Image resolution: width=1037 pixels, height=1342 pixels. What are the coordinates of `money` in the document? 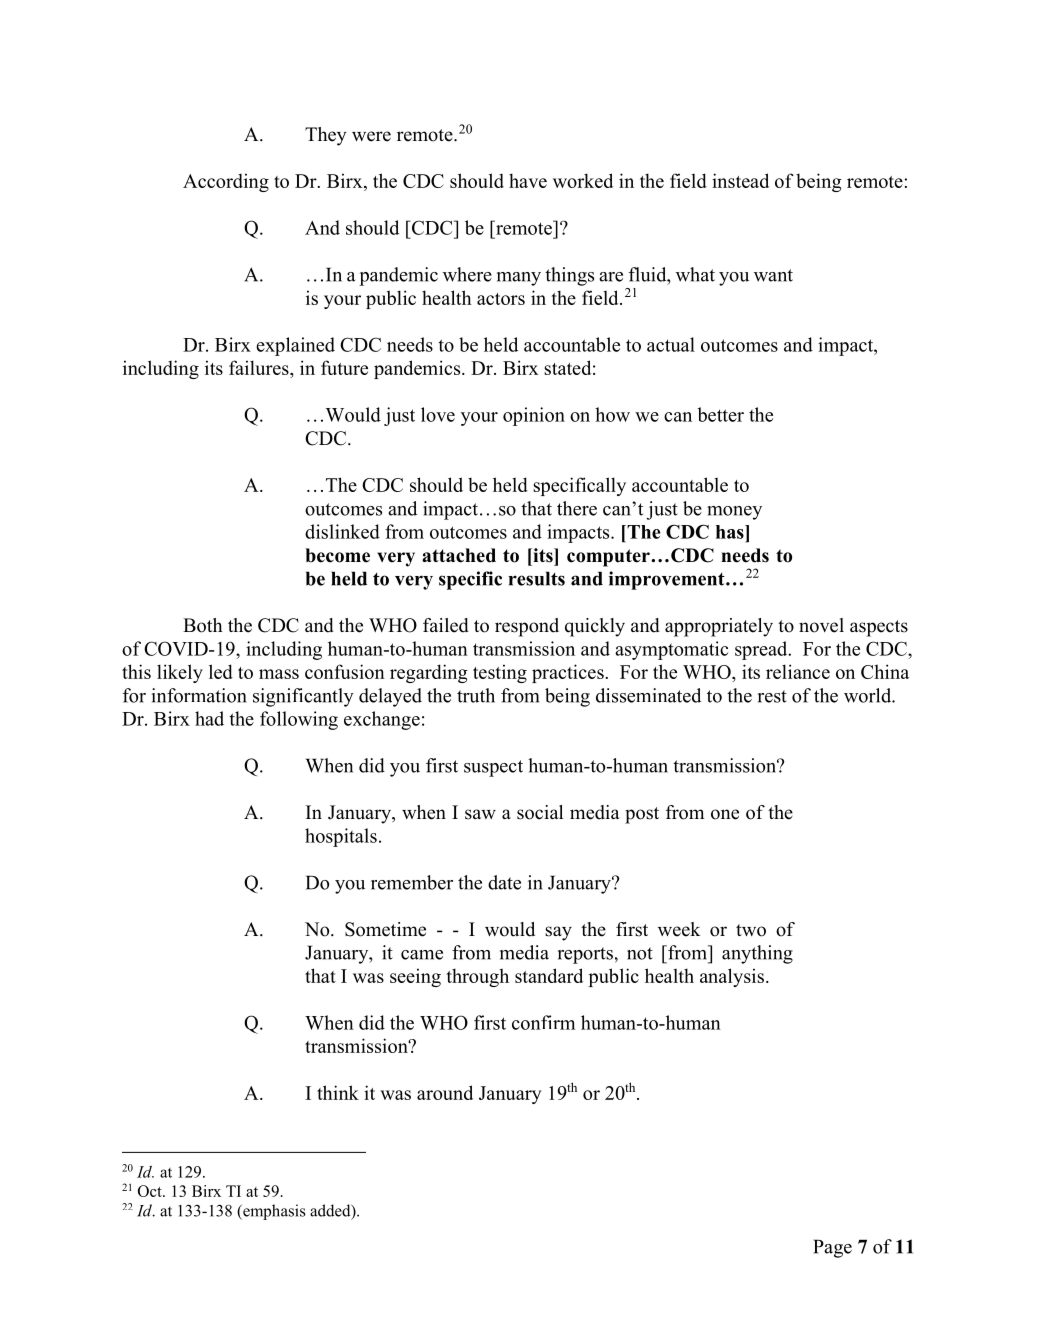 It's located at (734, 513).
